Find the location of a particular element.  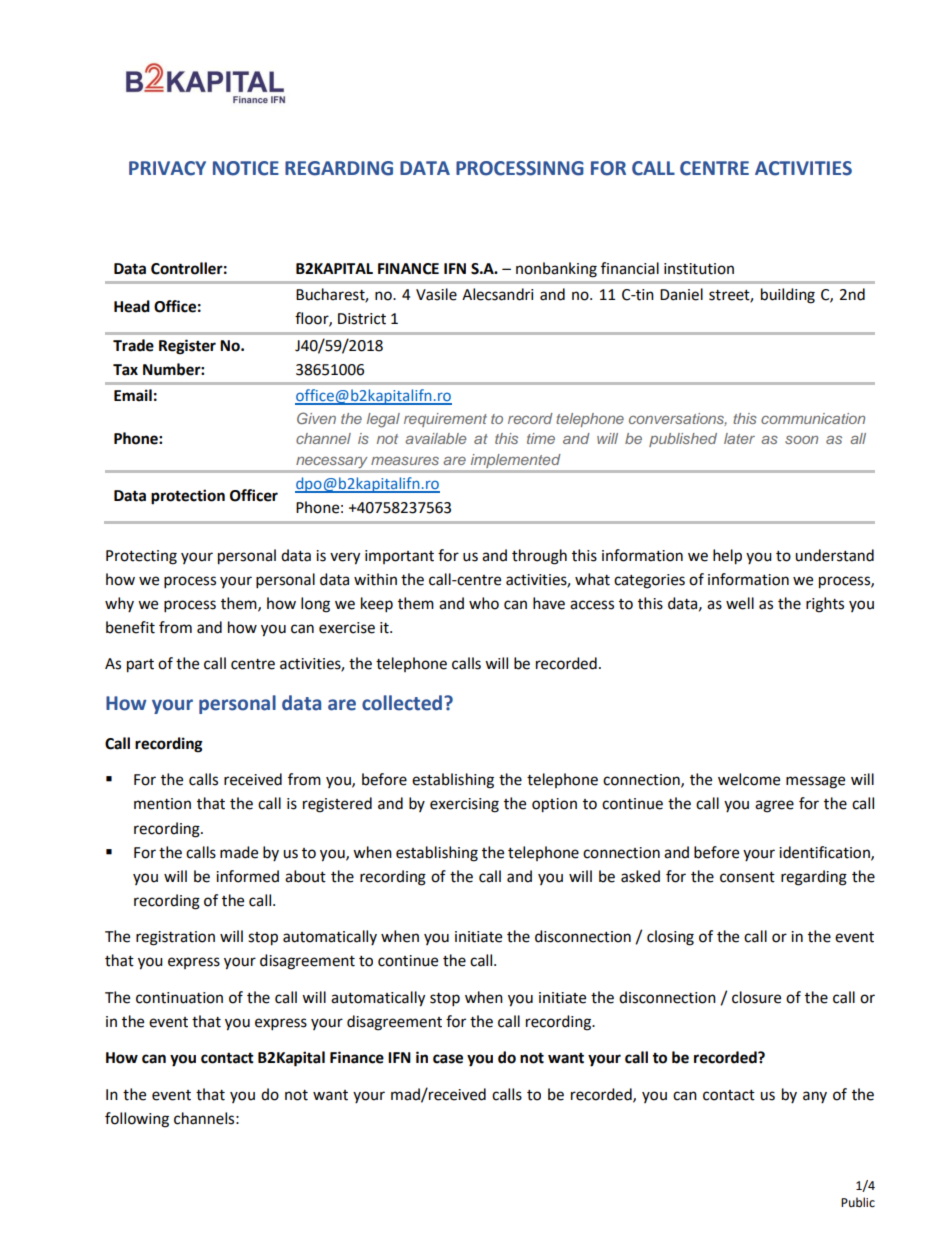

made is located at coordinates (239, 852).
